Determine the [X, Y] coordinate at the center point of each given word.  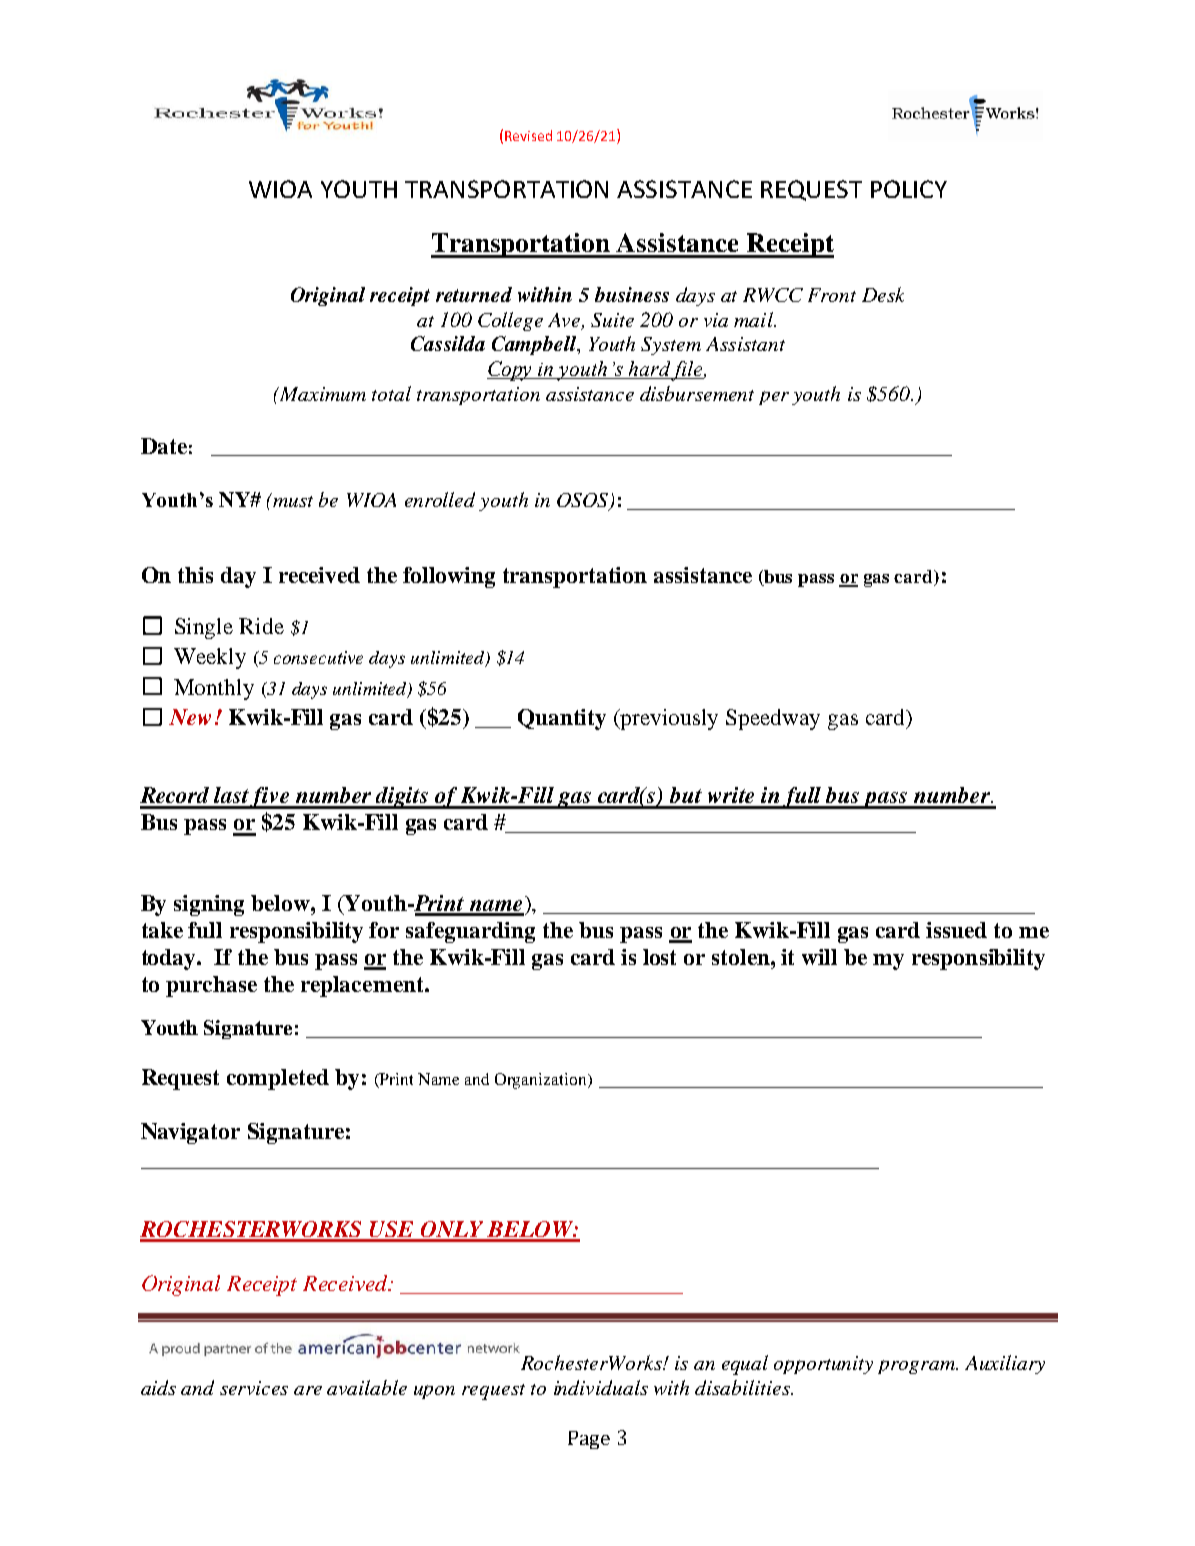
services [254, 1388]
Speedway [773, 719]
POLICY [909, 189]
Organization [542, 1081]
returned [474, 294]
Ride [261, 626]
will [819, 957]
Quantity [562, 719]
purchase [211, 986]
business [632, 294]
